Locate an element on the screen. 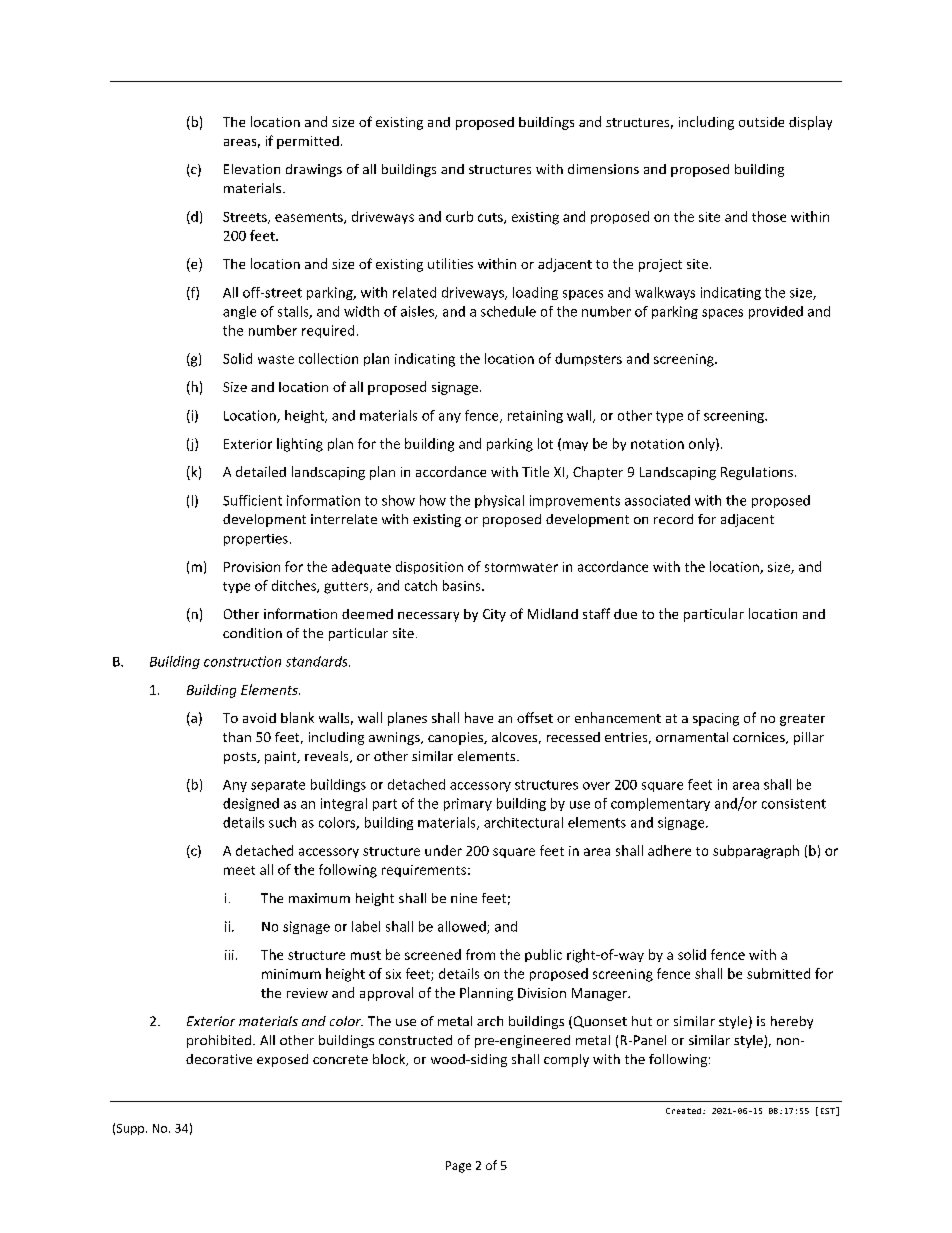 The width and height of the screenshot is (952, 1233). provided is located at coordinates (776, 312).
